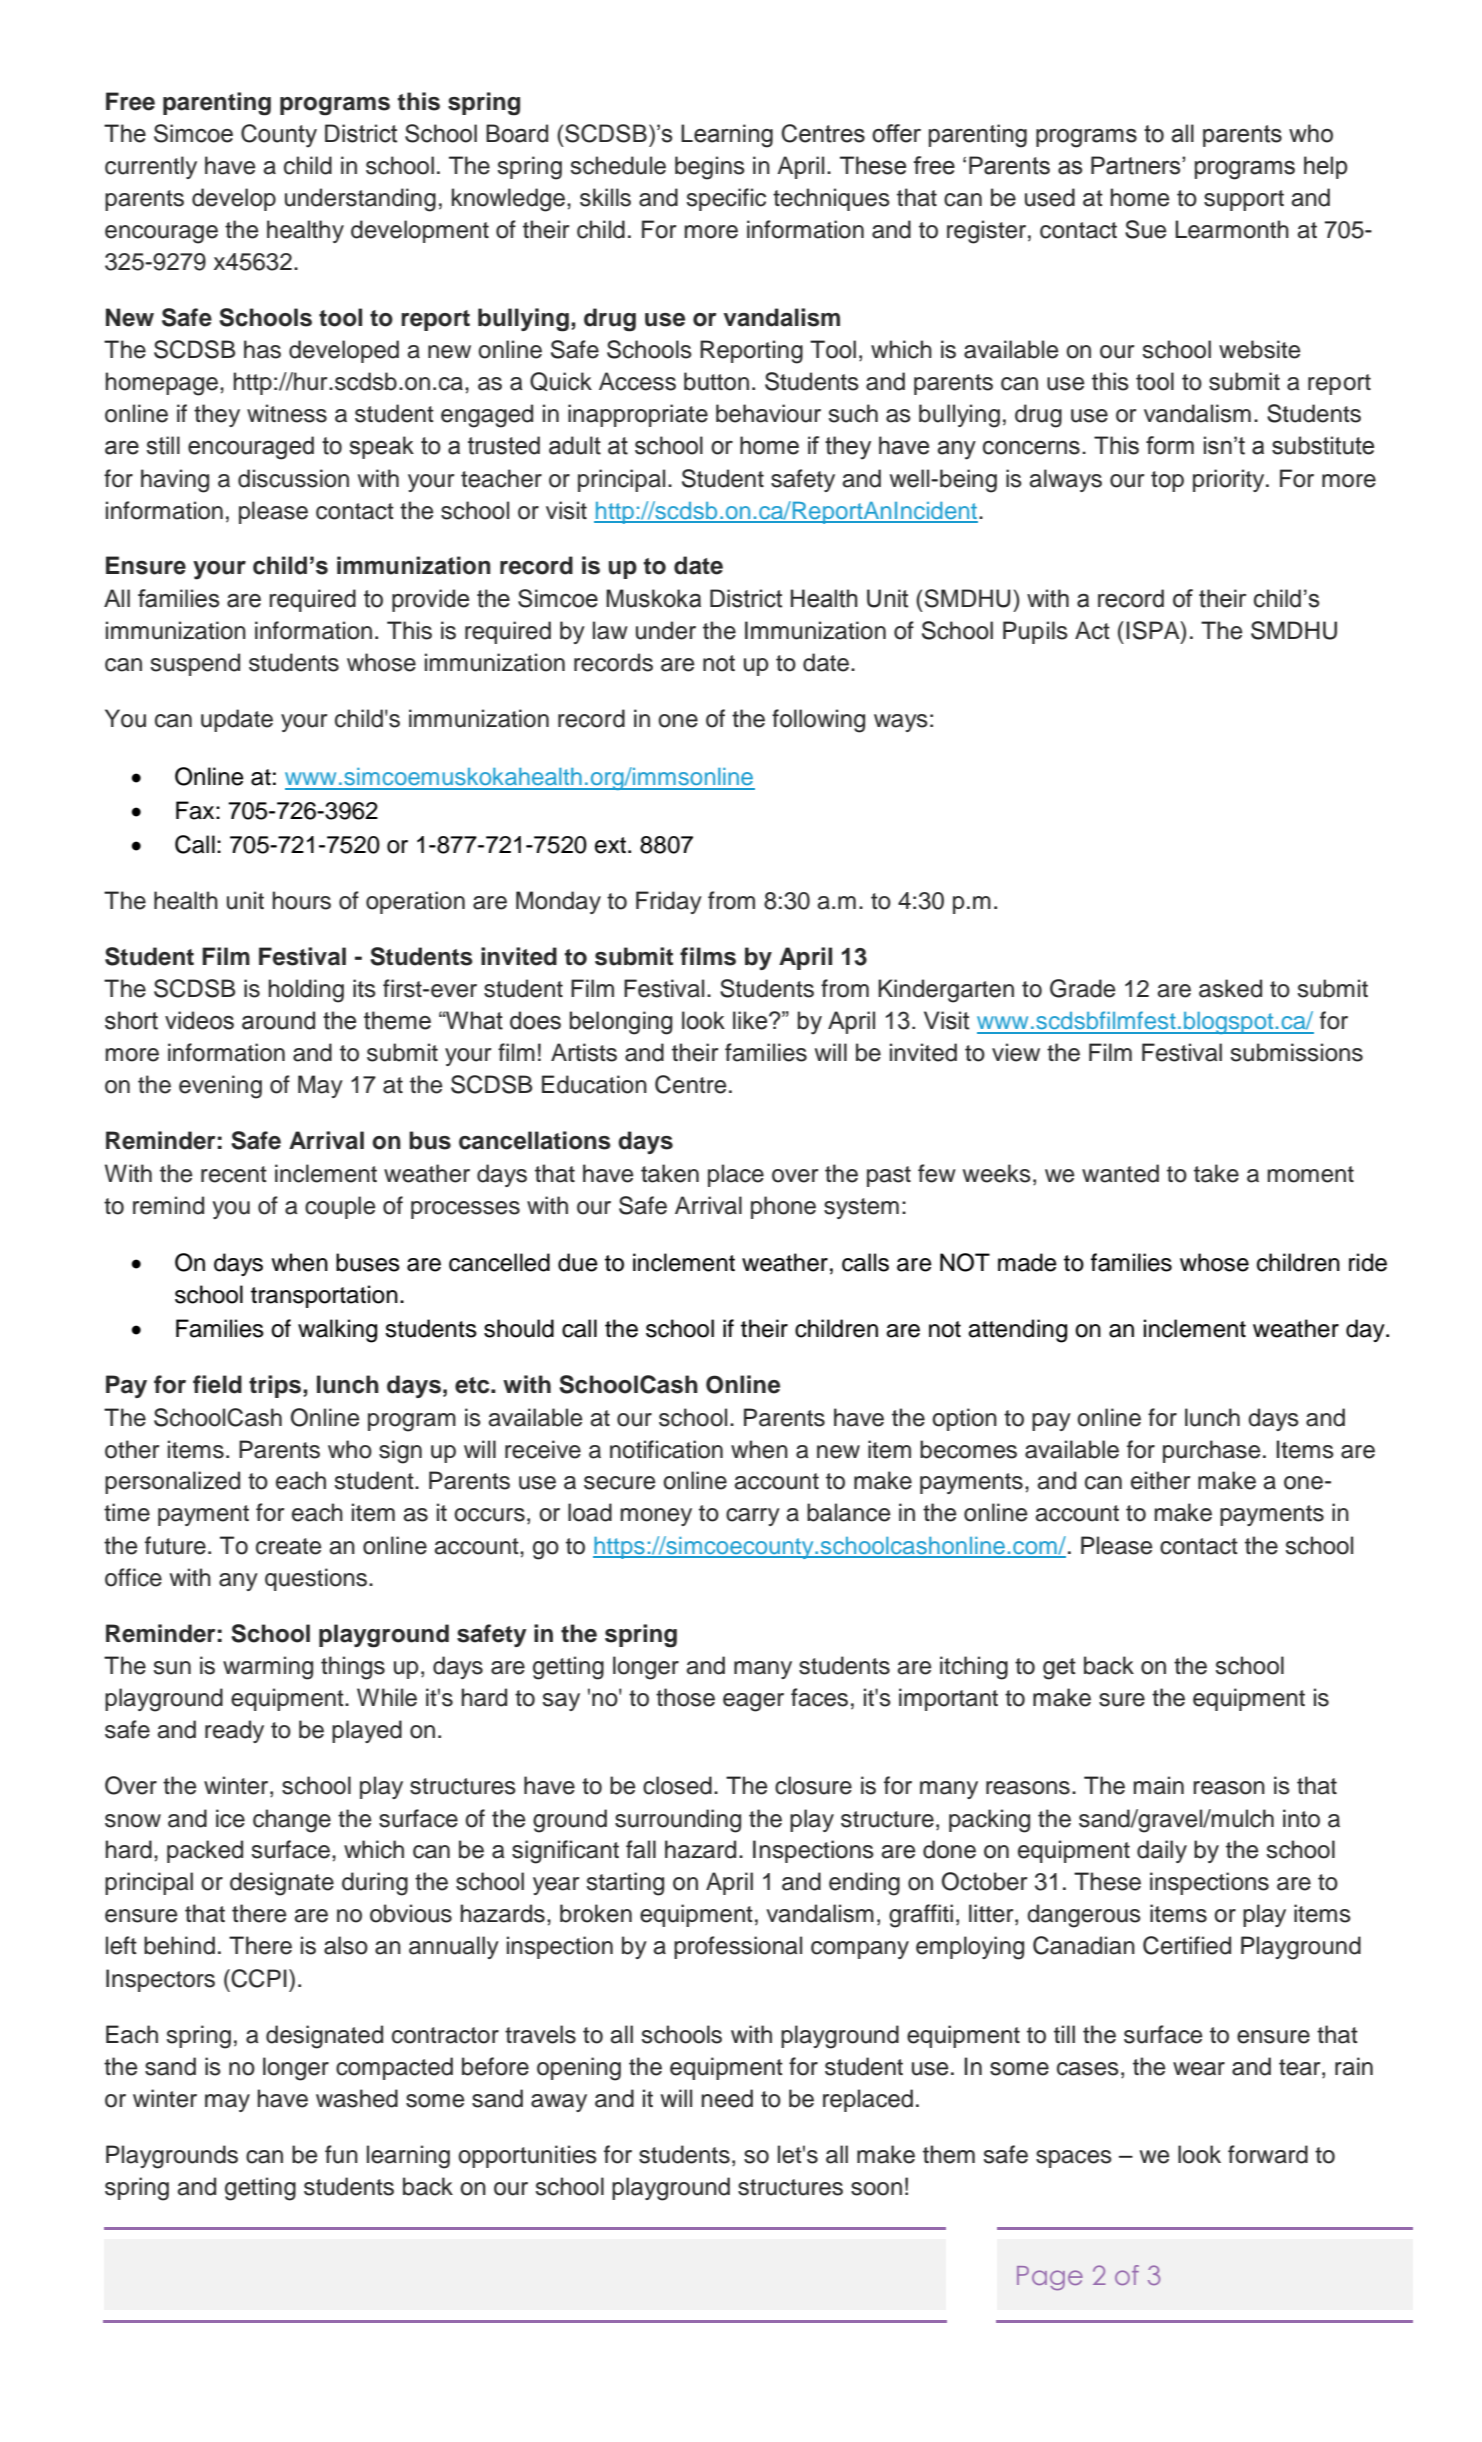 Image resolution: width=1482 pixels, height=2442 pixels. I want to click on fun, so click(341, 2154).
